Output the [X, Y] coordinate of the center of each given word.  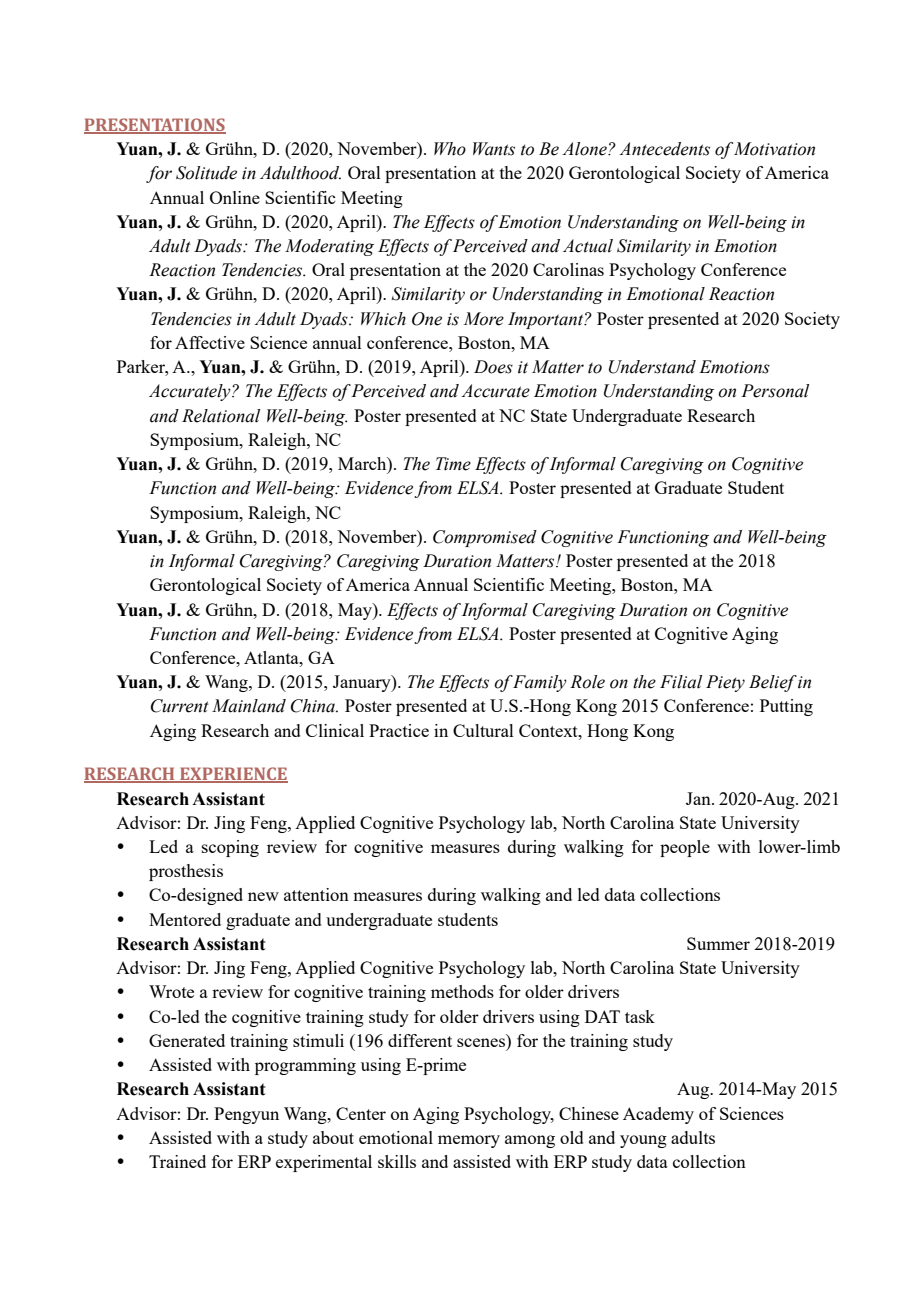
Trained [177, 1161]
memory [469, 1141]
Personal [775, 391]
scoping [230, 848]
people [685, 848]
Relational [221, 416]
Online [235, 197]
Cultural [483, 730]
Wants [494, 149]
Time [453, 464]
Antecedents [664, 149]
